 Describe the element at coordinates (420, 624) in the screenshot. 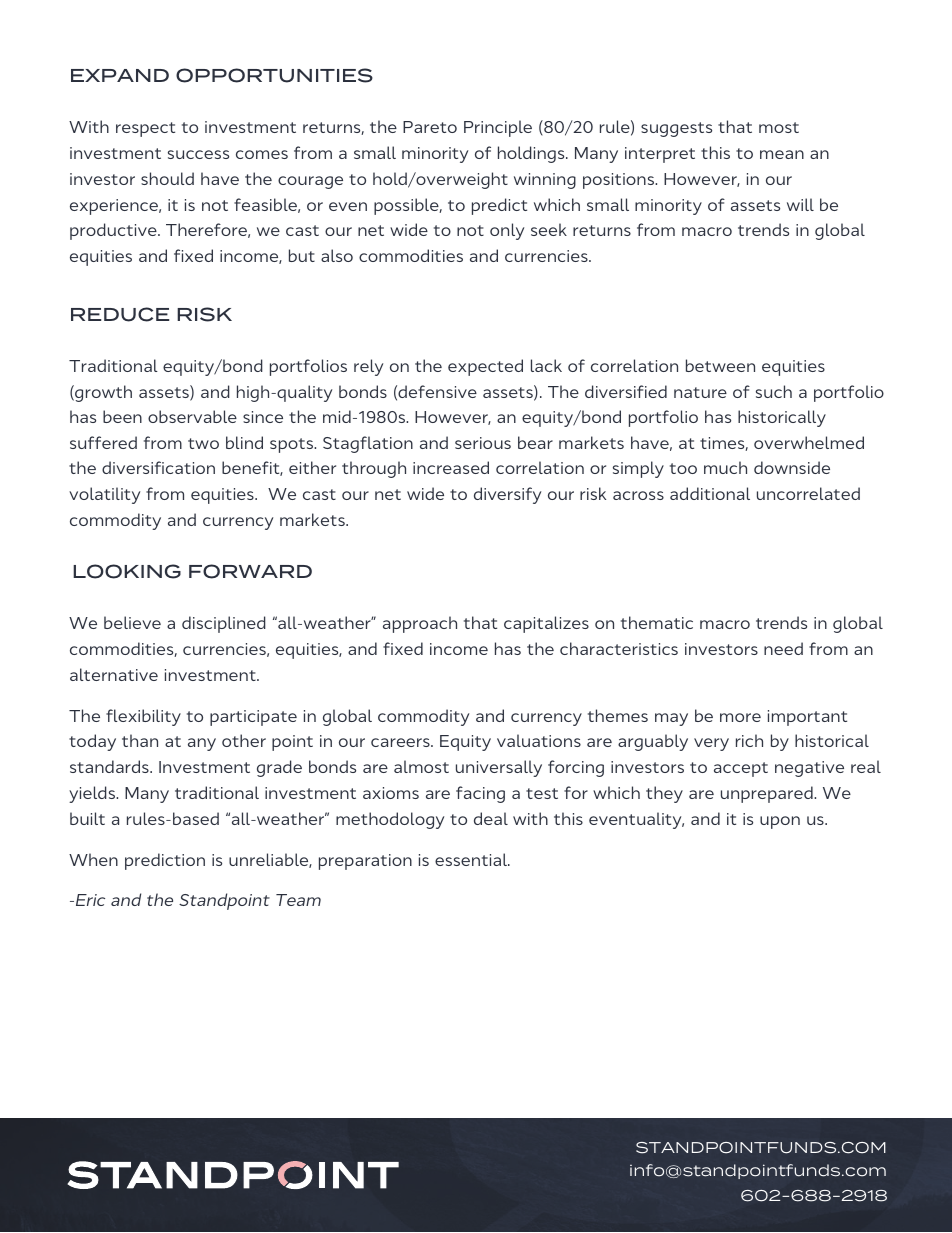

I see `approach` at that location.
